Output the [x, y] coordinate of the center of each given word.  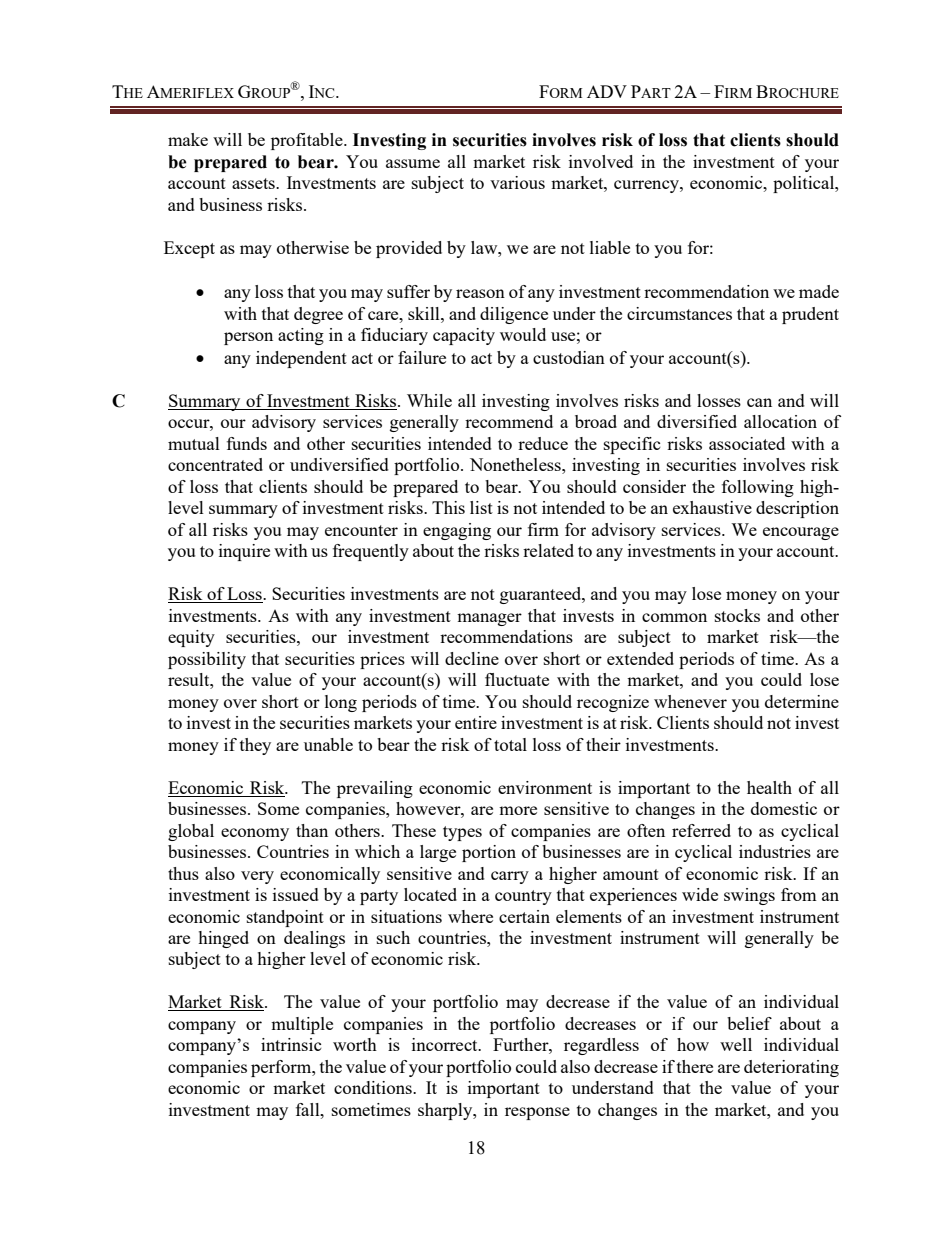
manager [489, 619]
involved [601, 161]
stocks [737, 615]
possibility [207, 660]
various [517, 182]
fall [309, 1109]
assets [254, 183]
